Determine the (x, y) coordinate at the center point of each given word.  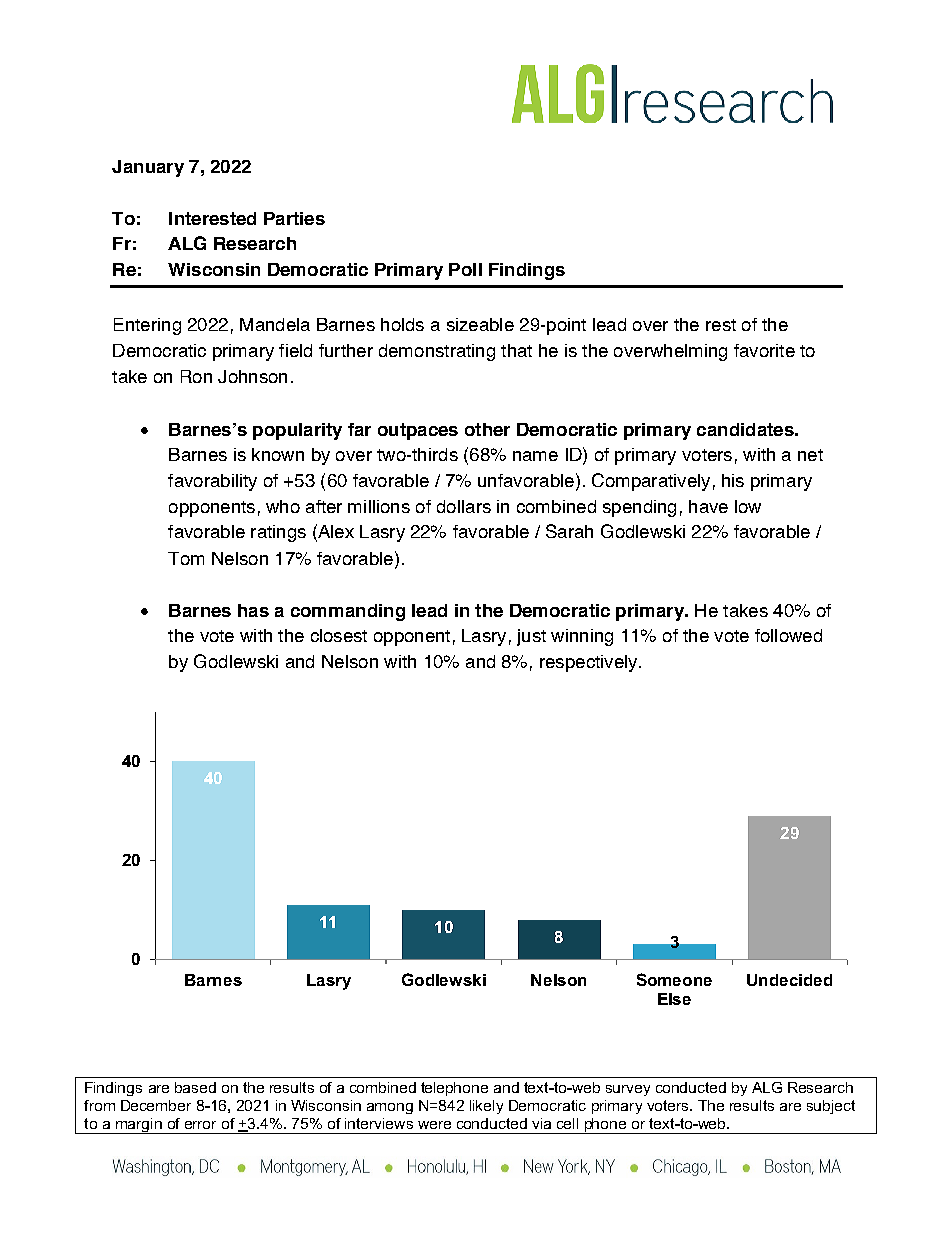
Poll (465, 269)
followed (788, 635)
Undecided (789, 980)
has (253, 610)
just (531, 637)
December (156, 1105)
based (195, 1087)
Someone (674, 979)
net (810, 455)
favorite (764, 350)
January (148, 168)
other (487, 429)
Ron (196, 376)
